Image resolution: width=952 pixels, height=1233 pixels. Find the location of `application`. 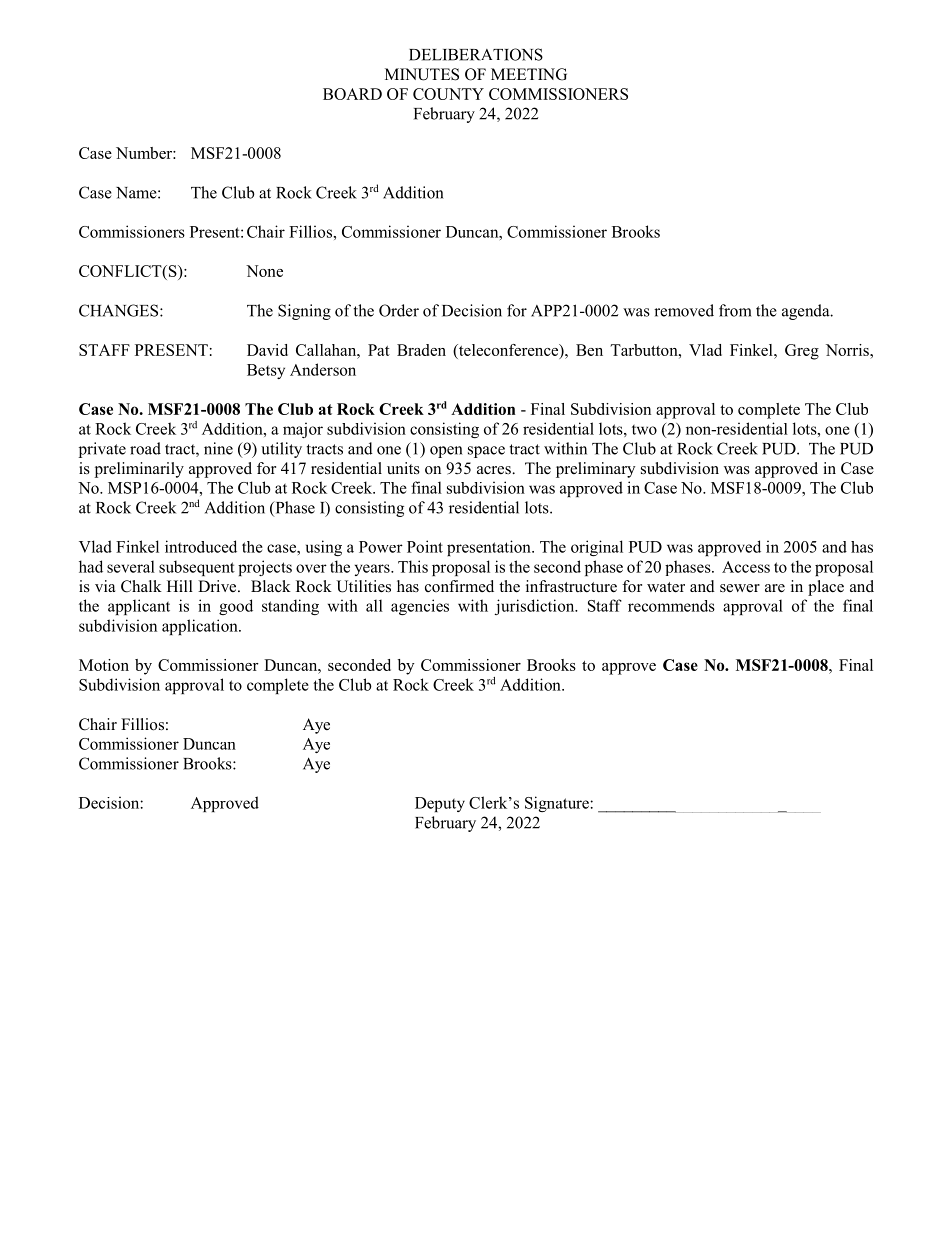

application is located at coordinates (201, 627).
